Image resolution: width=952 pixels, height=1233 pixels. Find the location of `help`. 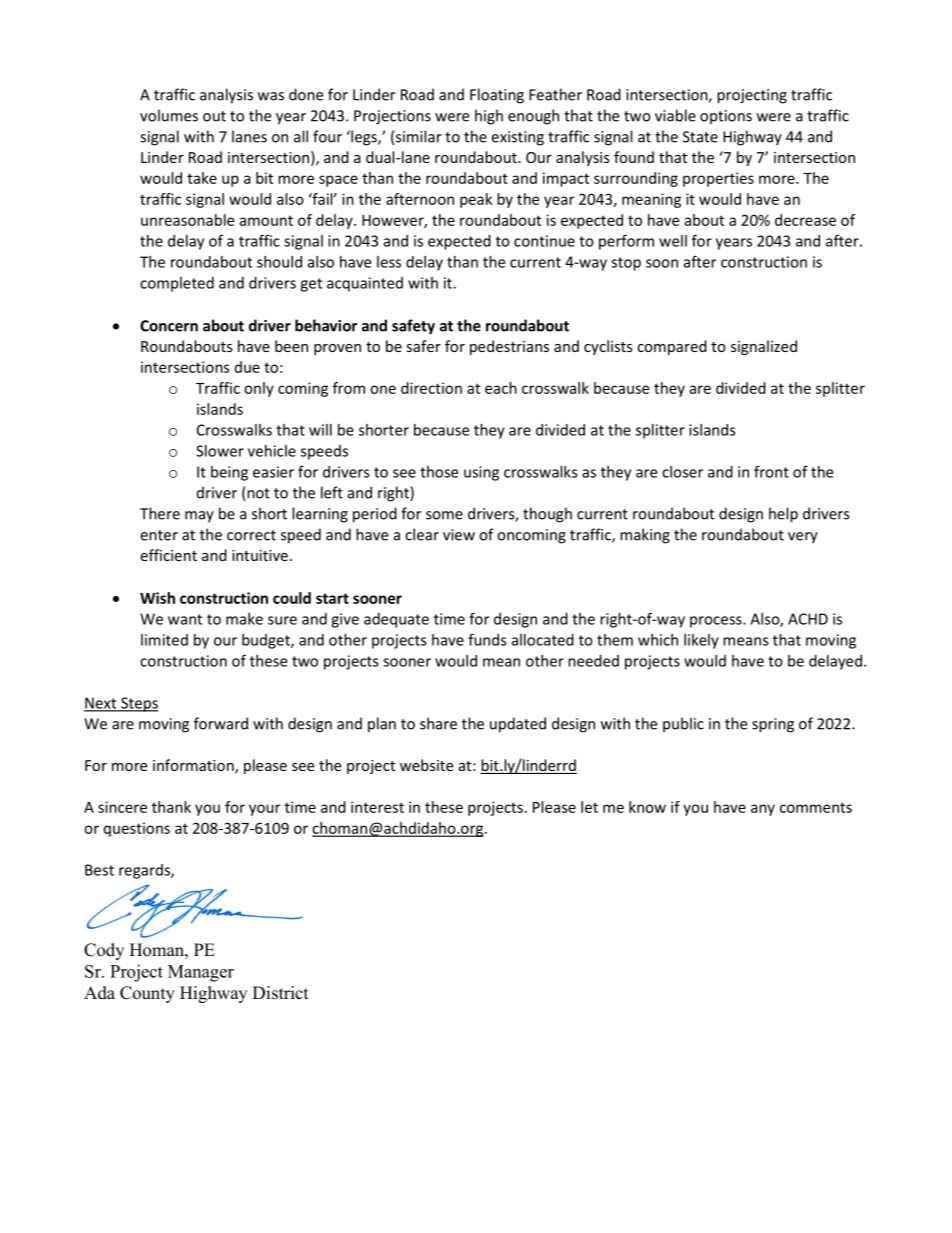

help is located at coordinates (783, 515).
